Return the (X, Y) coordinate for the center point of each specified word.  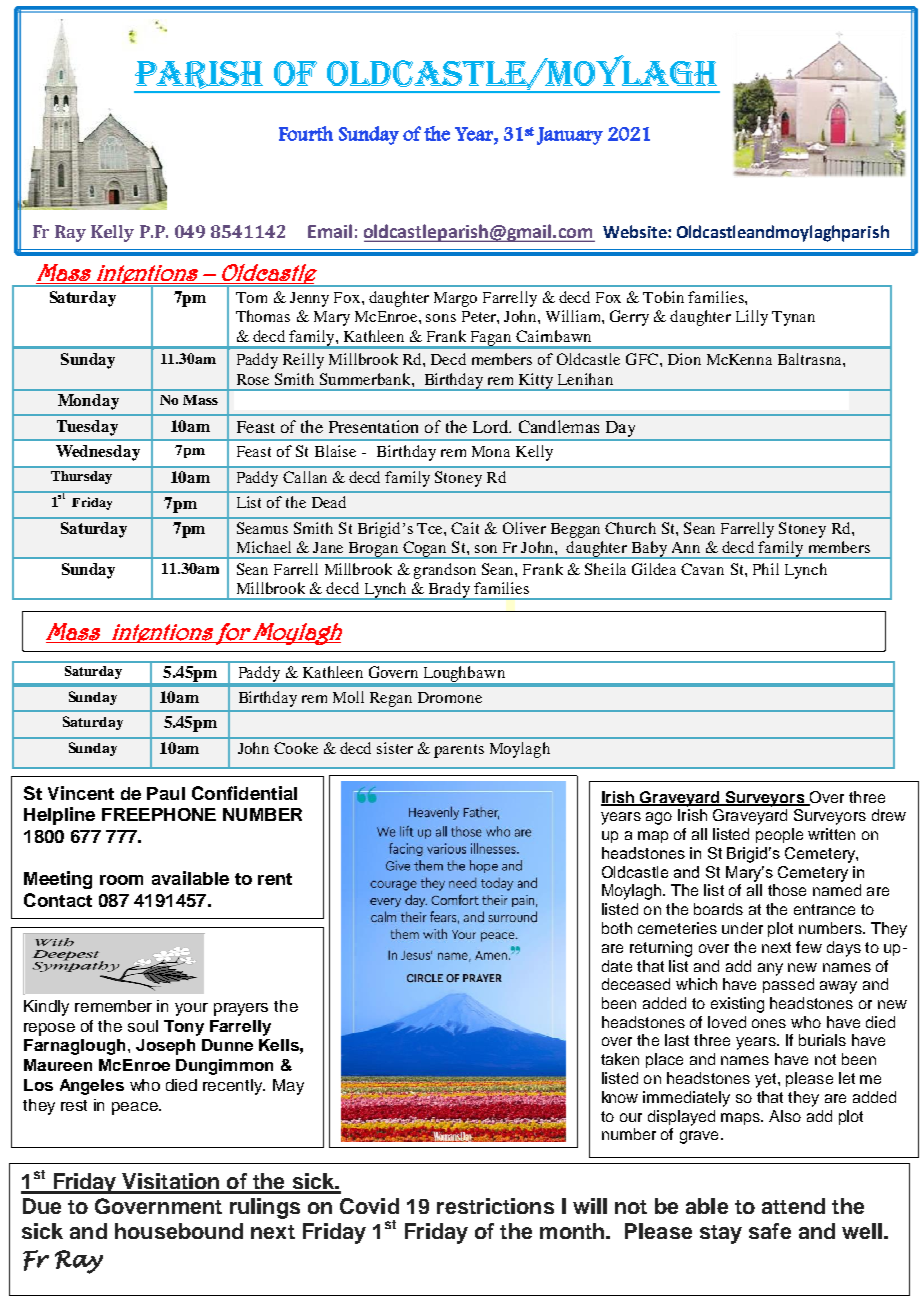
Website (636, 231)
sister (395, 748)
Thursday (81, 477)
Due (42, 1206)
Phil (766, 569)
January (570, 136)
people (779, 835)
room (121, 880)
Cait (465, 528)
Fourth (306, 133)
